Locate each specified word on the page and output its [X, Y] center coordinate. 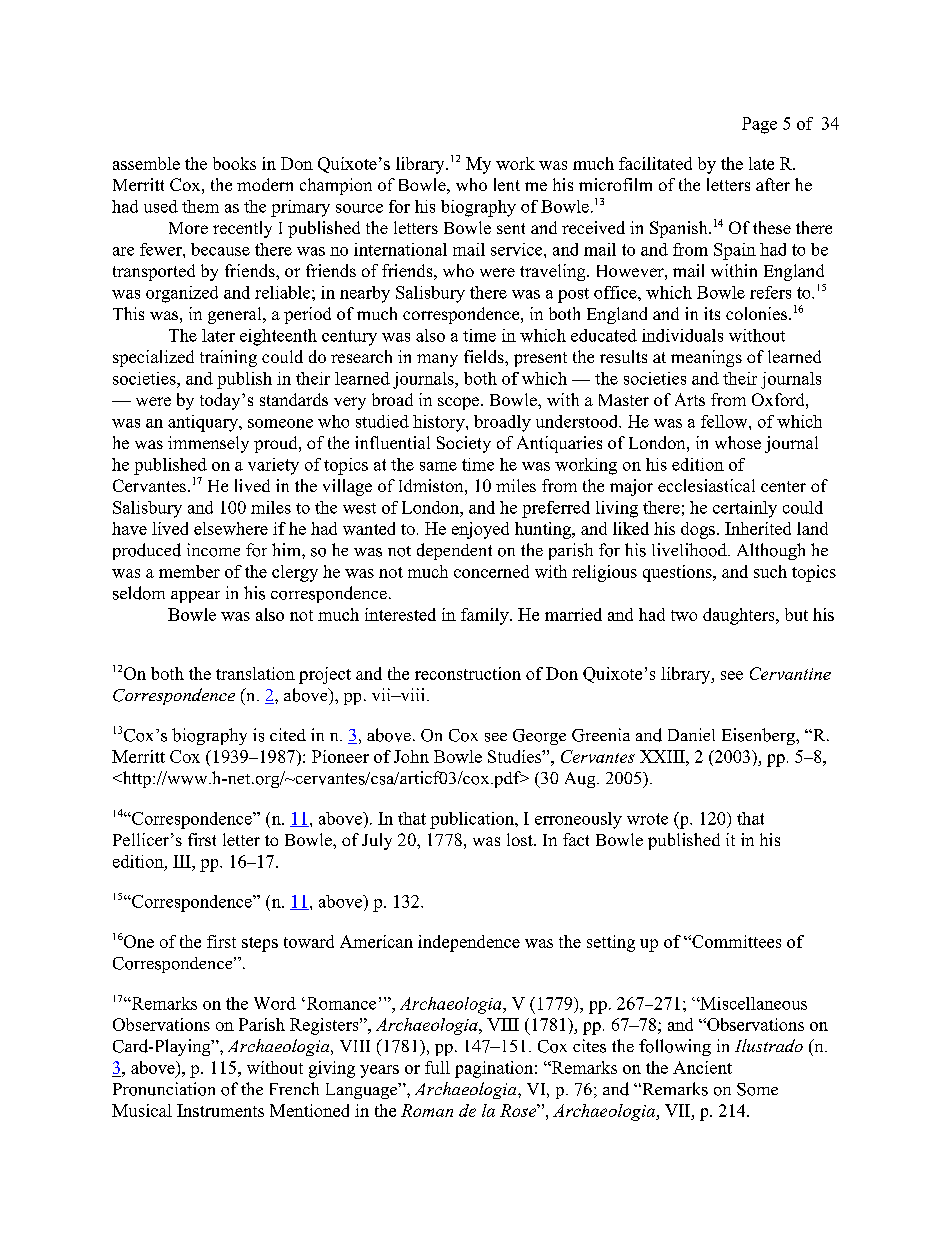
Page [759, 125]
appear [195, 597]
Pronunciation [164, 1089]
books [234, 163]
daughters [740, 616]
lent [507, 184]
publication [473, 820]
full [437, 1067]
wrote [647, 819]
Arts [690, 399]
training [228, 358]
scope [460, 403]
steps [260, 944]
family [486, 616]
